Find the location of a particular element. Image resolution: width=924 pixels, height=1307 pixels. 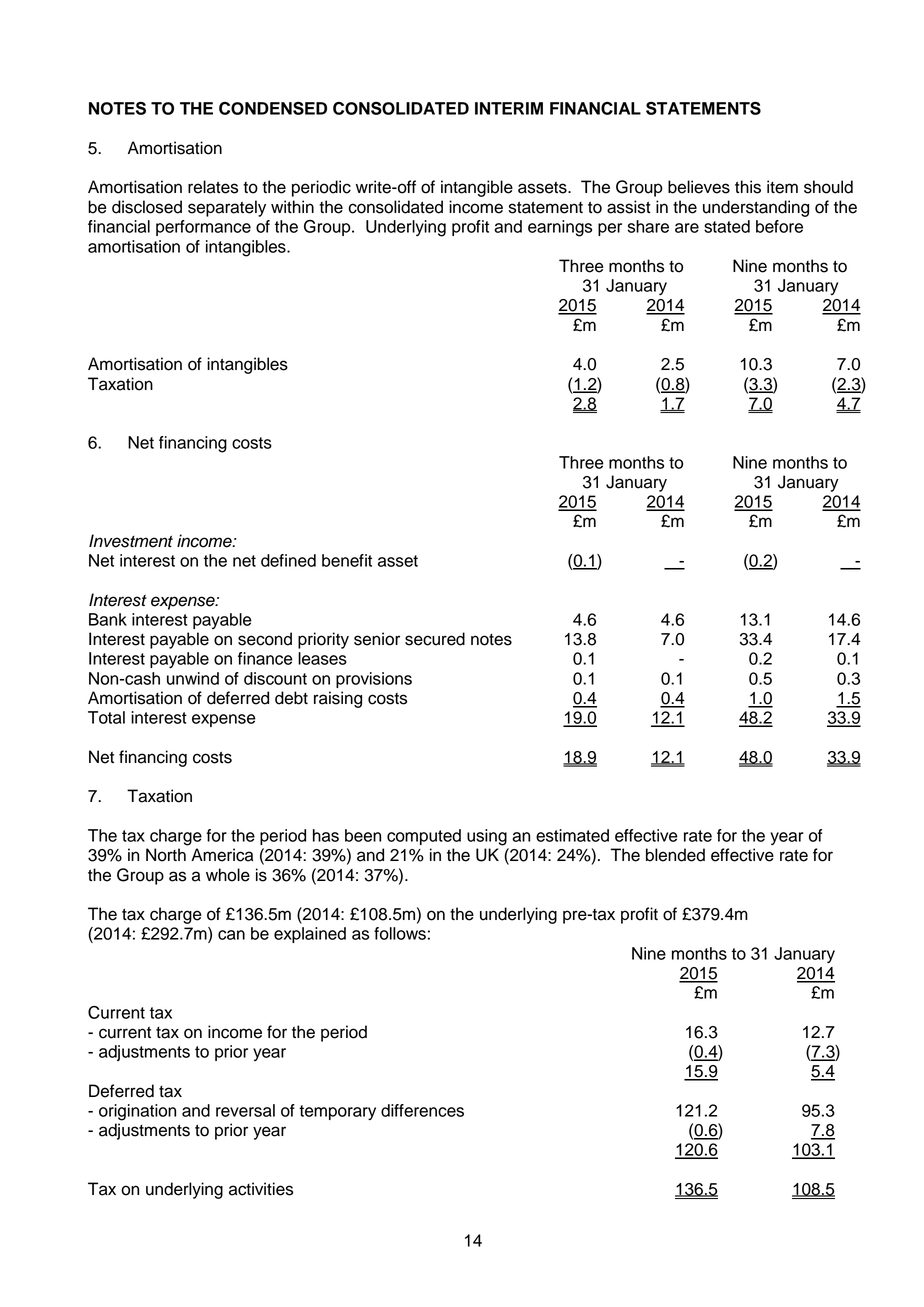

INTERIM is located at coordinates (509, 108).
